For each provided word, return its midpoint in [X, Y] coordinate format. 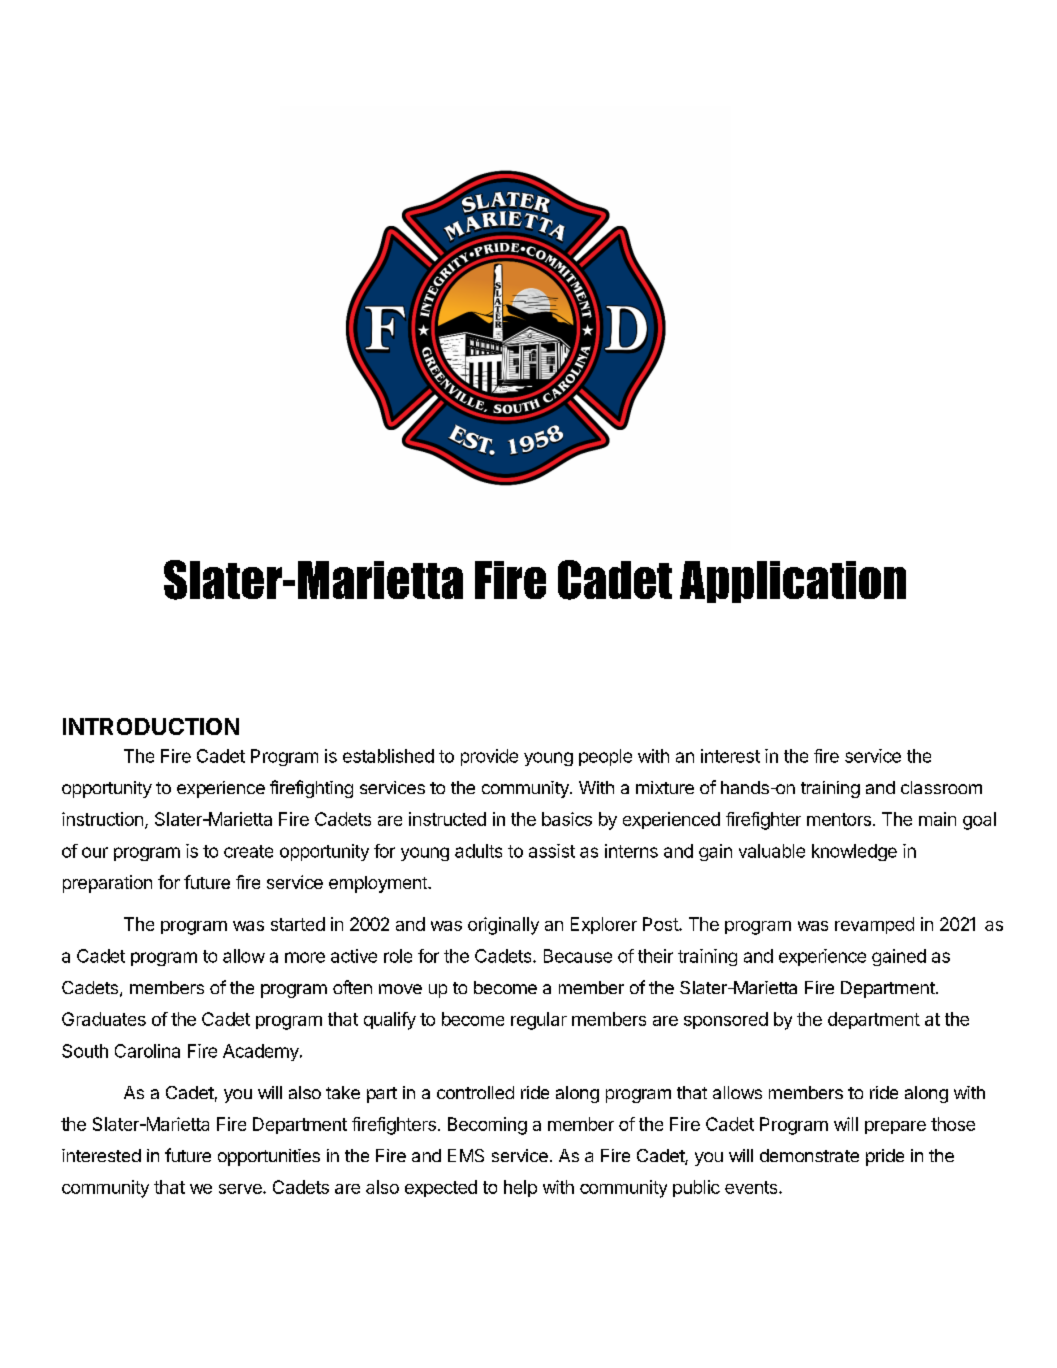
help [520, 1188]
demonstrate [809, 1155]
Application [793, 582]
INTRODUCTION [151, 726]
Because [578, 956]
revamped [874, 925]
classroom [941, 787]
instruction [102, 819]
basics [567, 819]
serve [241, 1189]
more [305, 957]
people [605, 757]
